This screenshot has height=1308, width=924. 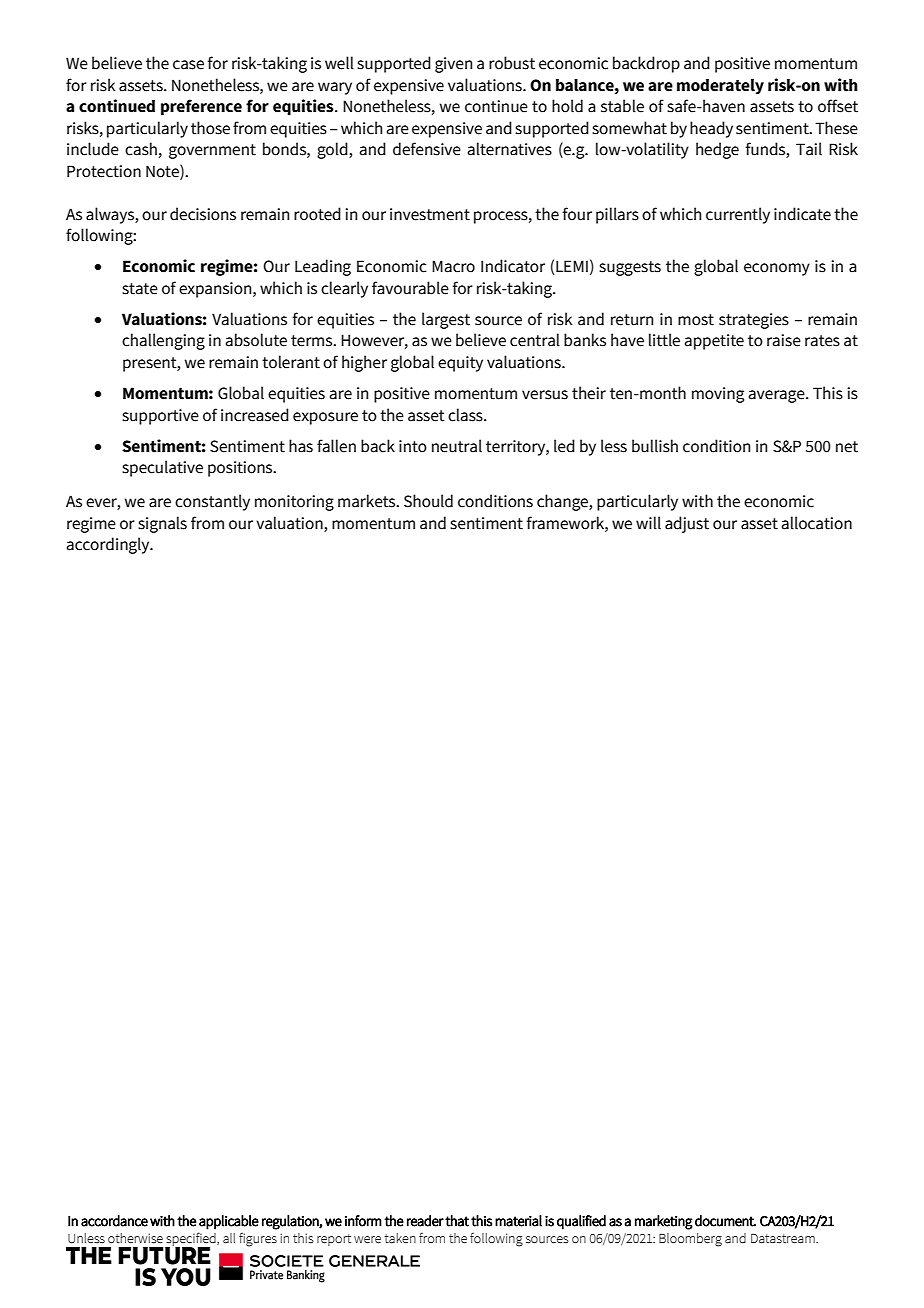 What do you see at coordinates (201, 107) in the screenshot?
I see `preference` at bounding box center [201, 107].
